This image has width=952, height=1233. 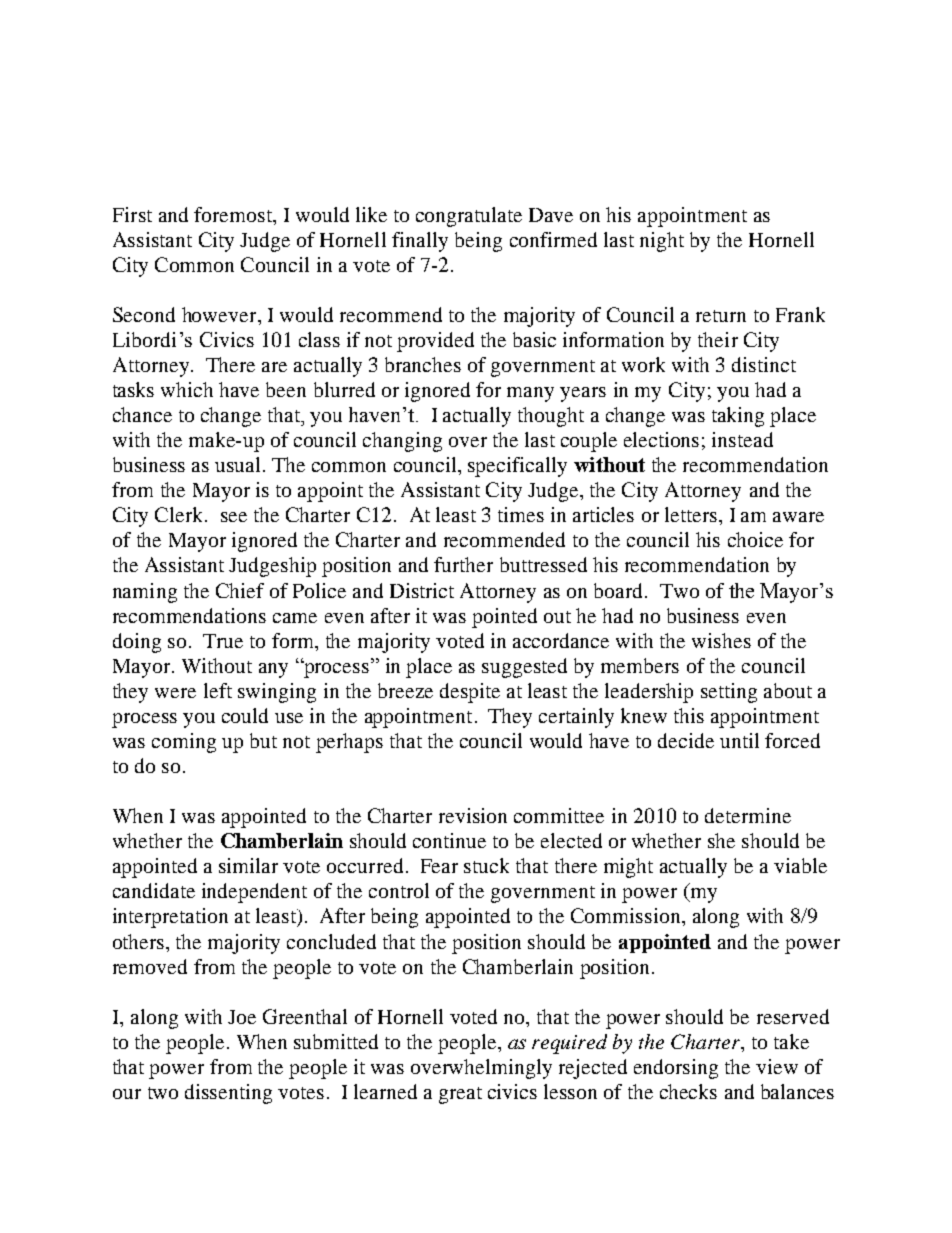 I want to click on Fear, so click(x=439, y=866).
